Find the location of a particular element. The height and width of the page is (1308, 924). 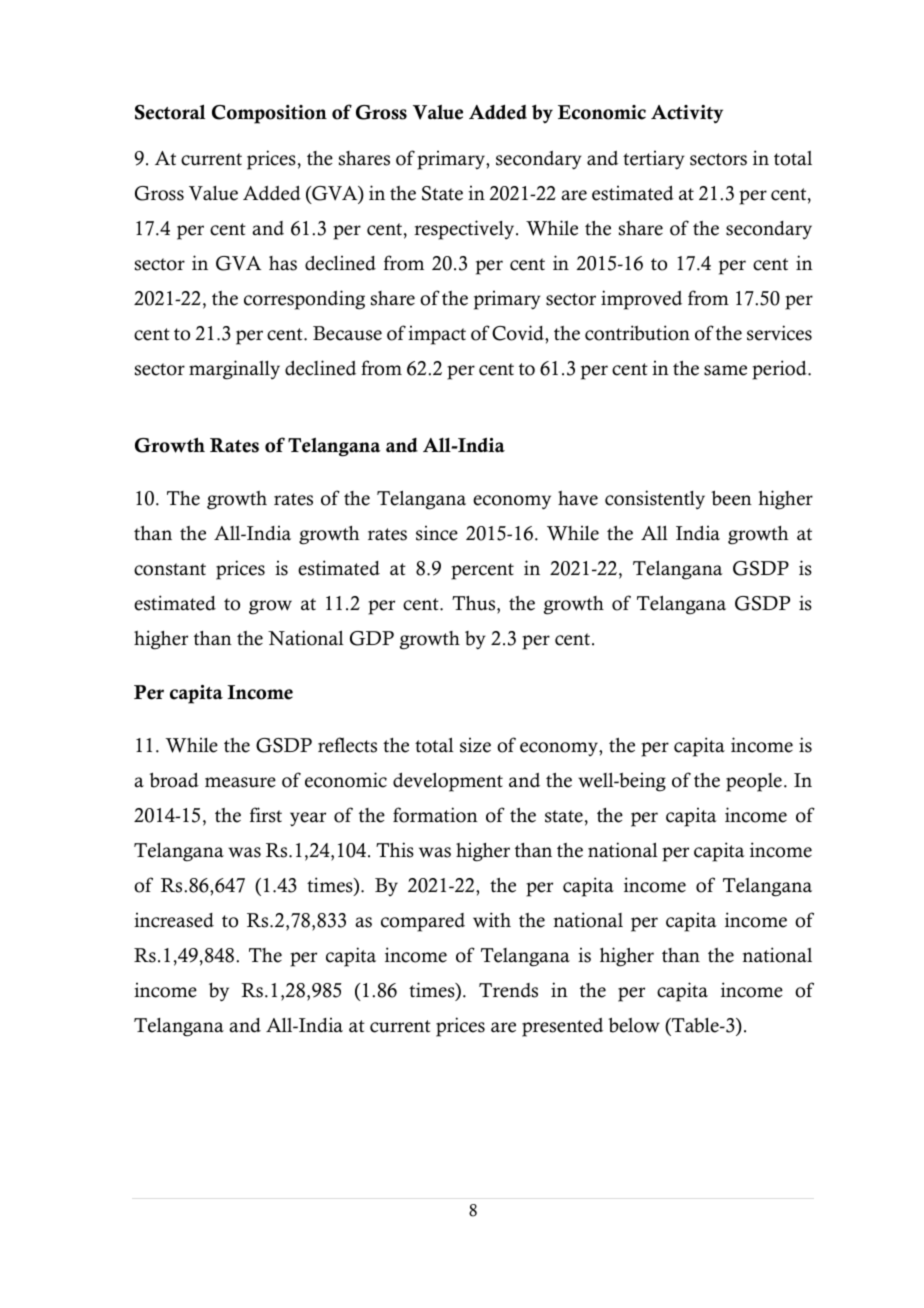

Thus is located at coordinates (475, 603).
